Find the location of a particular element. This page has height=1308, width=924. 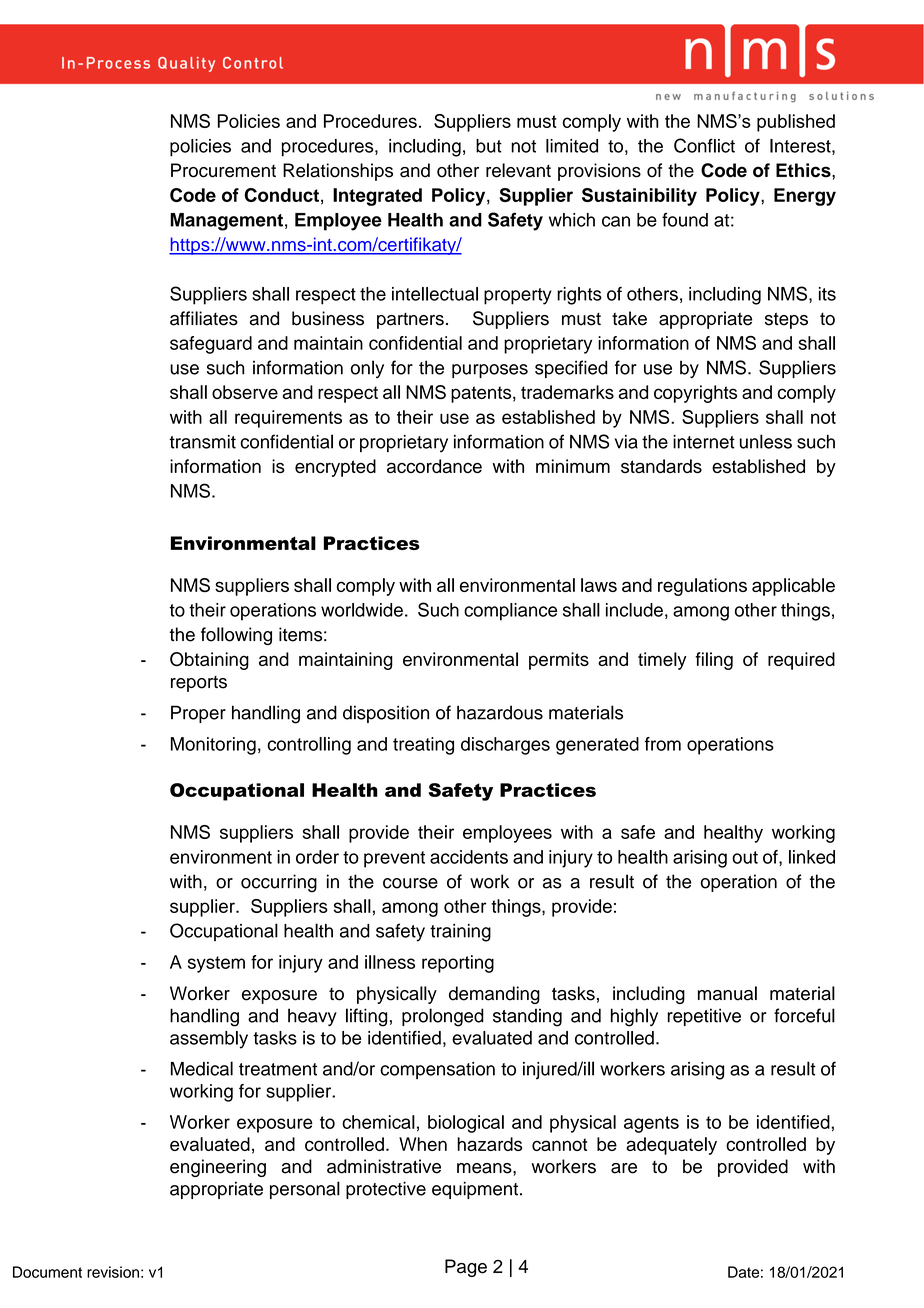

transmit is located at coordinates (202, 442).
